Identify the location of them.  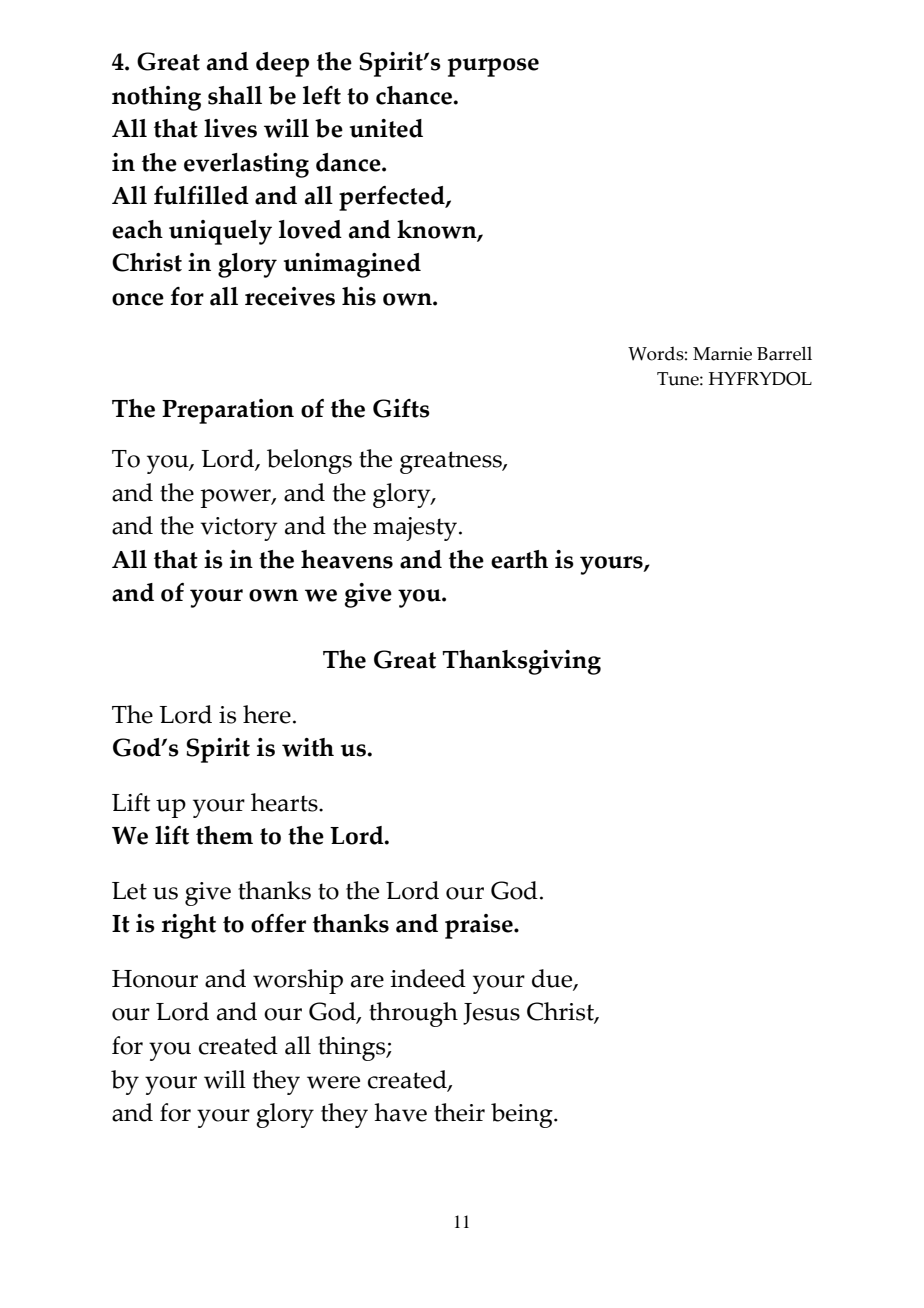
(224, 835).
